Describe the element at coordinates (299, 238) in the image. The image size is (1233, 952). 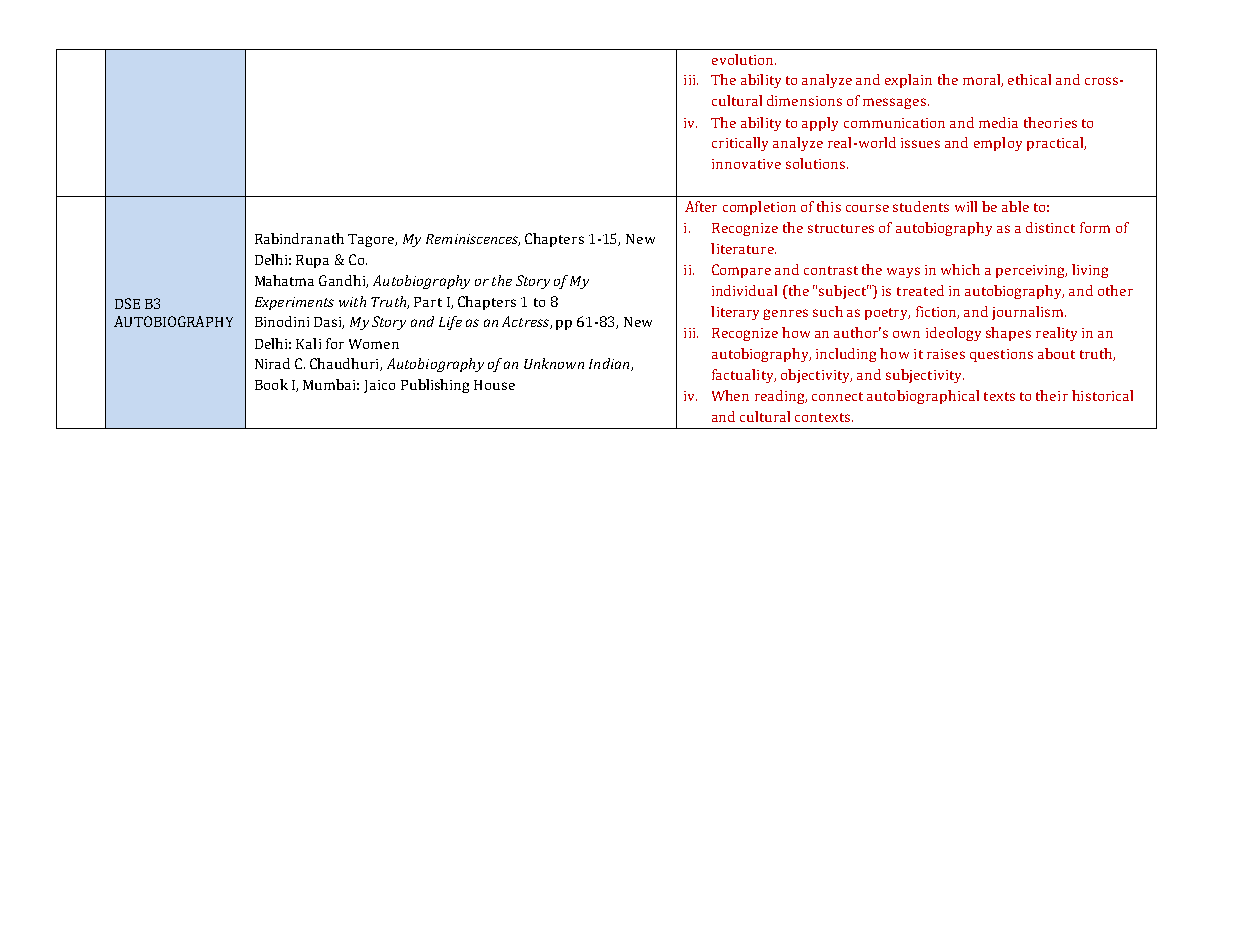
I see `Rabindranath` at that location.
